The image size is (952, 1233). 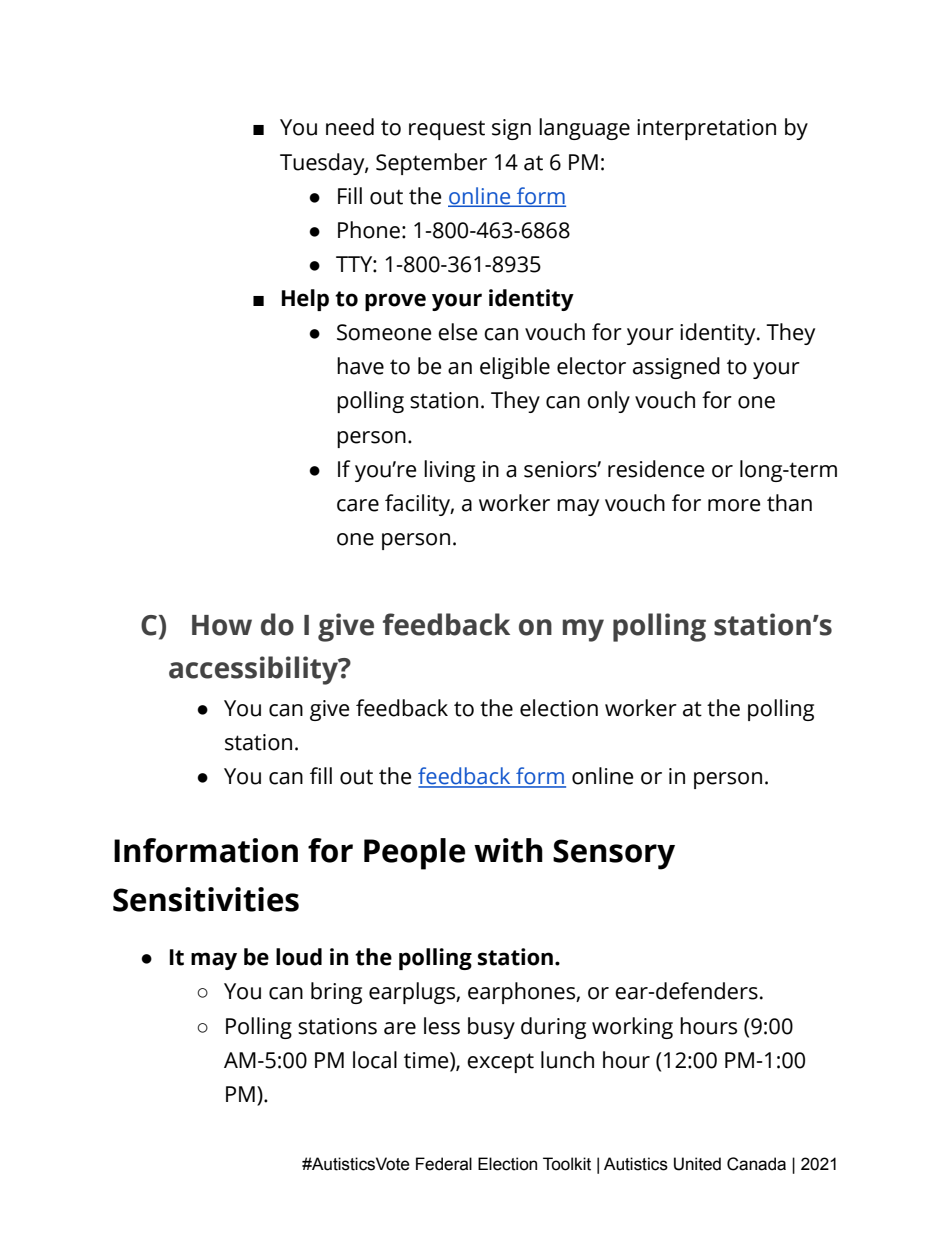 What do you see at coordinates (706, 129) in the screenshot?
I see `interpretation` at bounding box center [706, 129].
